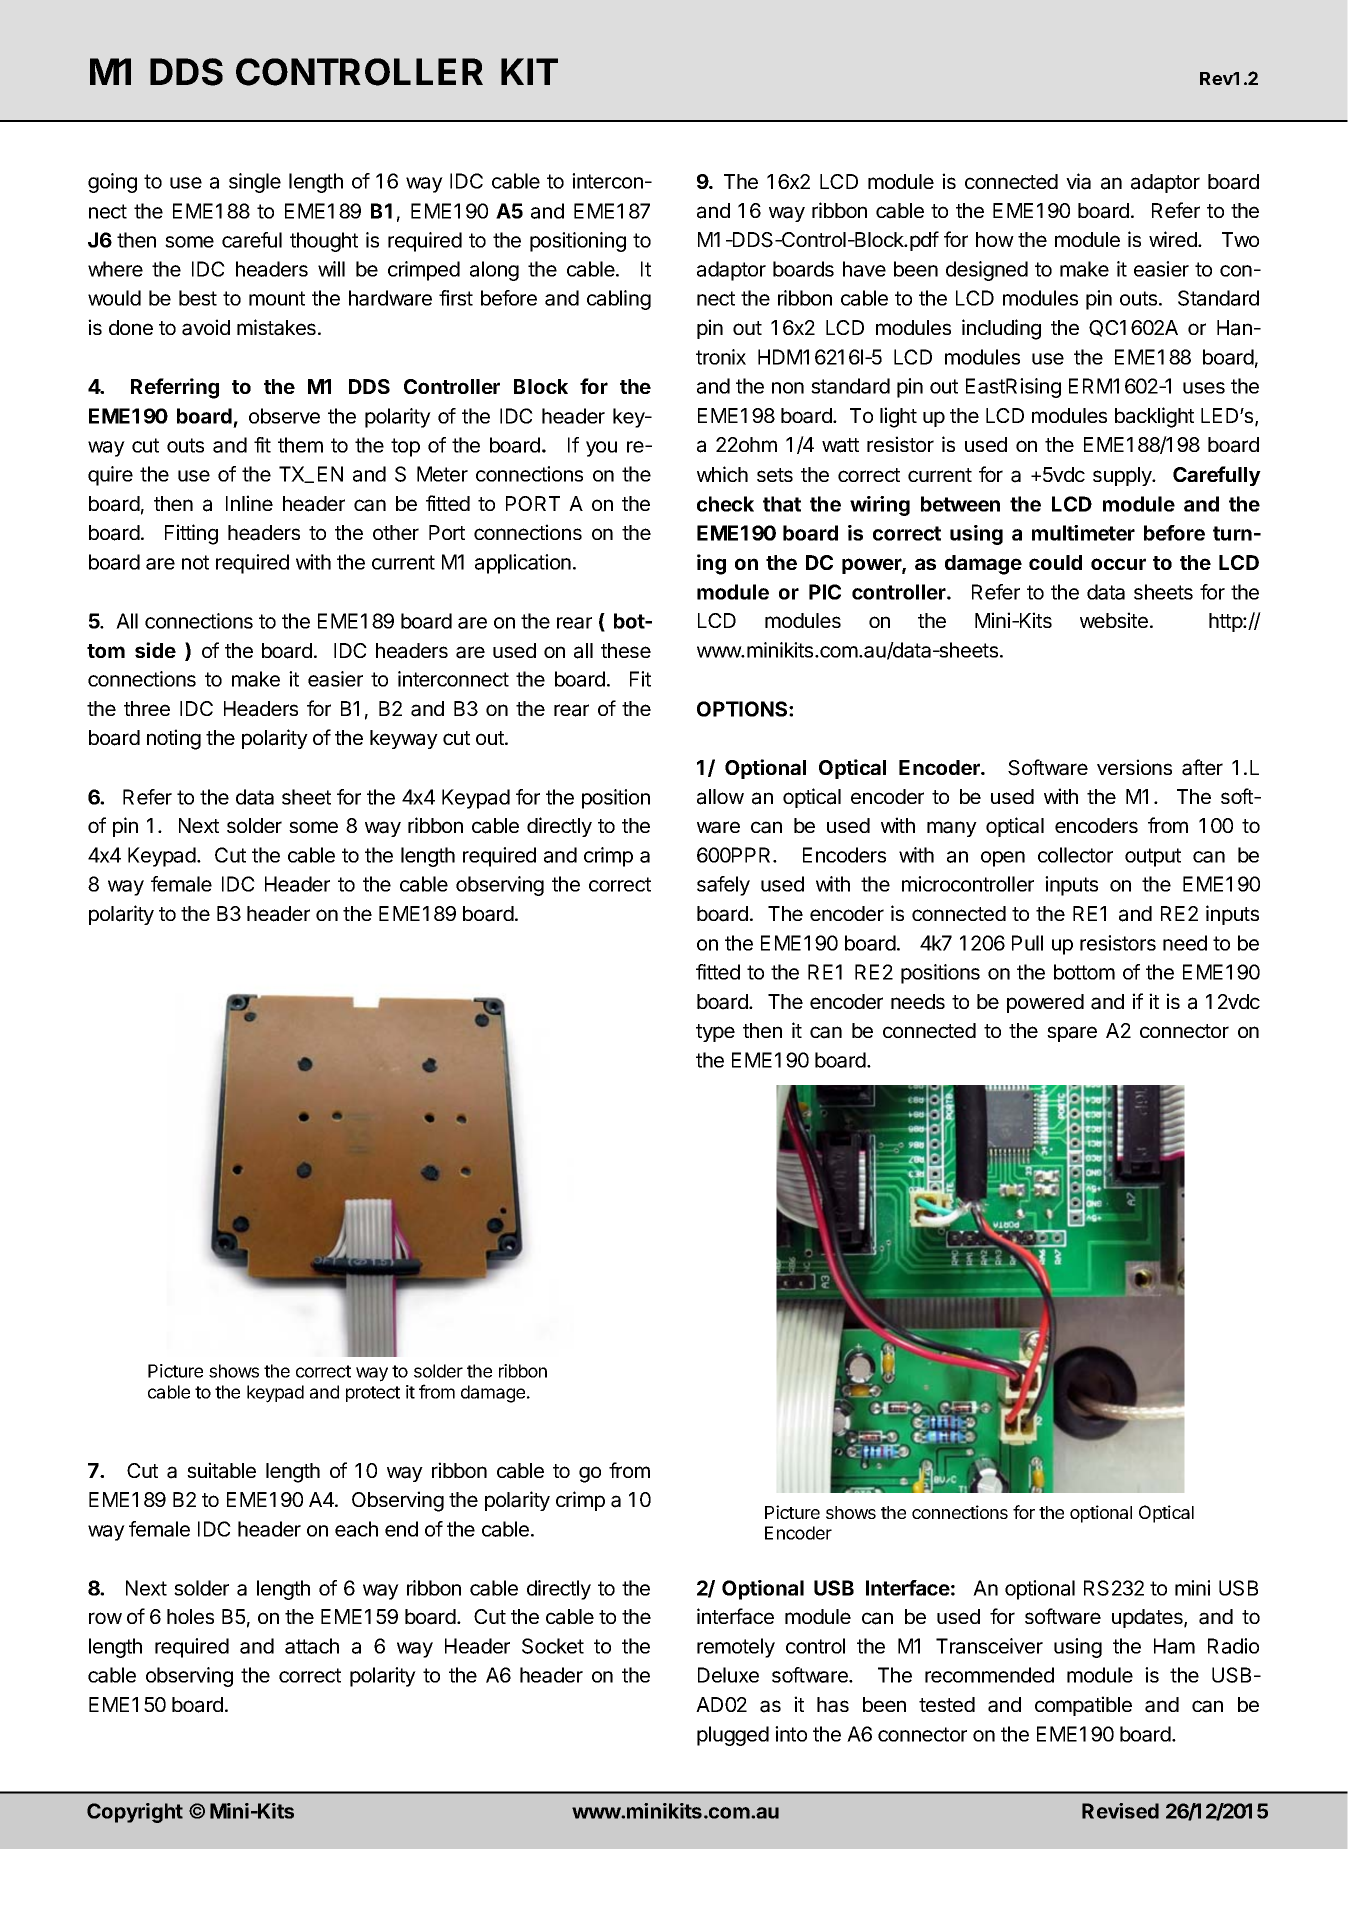  Describe the element at coordinates (1174, 239) in the image. I see `wired` at that location.
